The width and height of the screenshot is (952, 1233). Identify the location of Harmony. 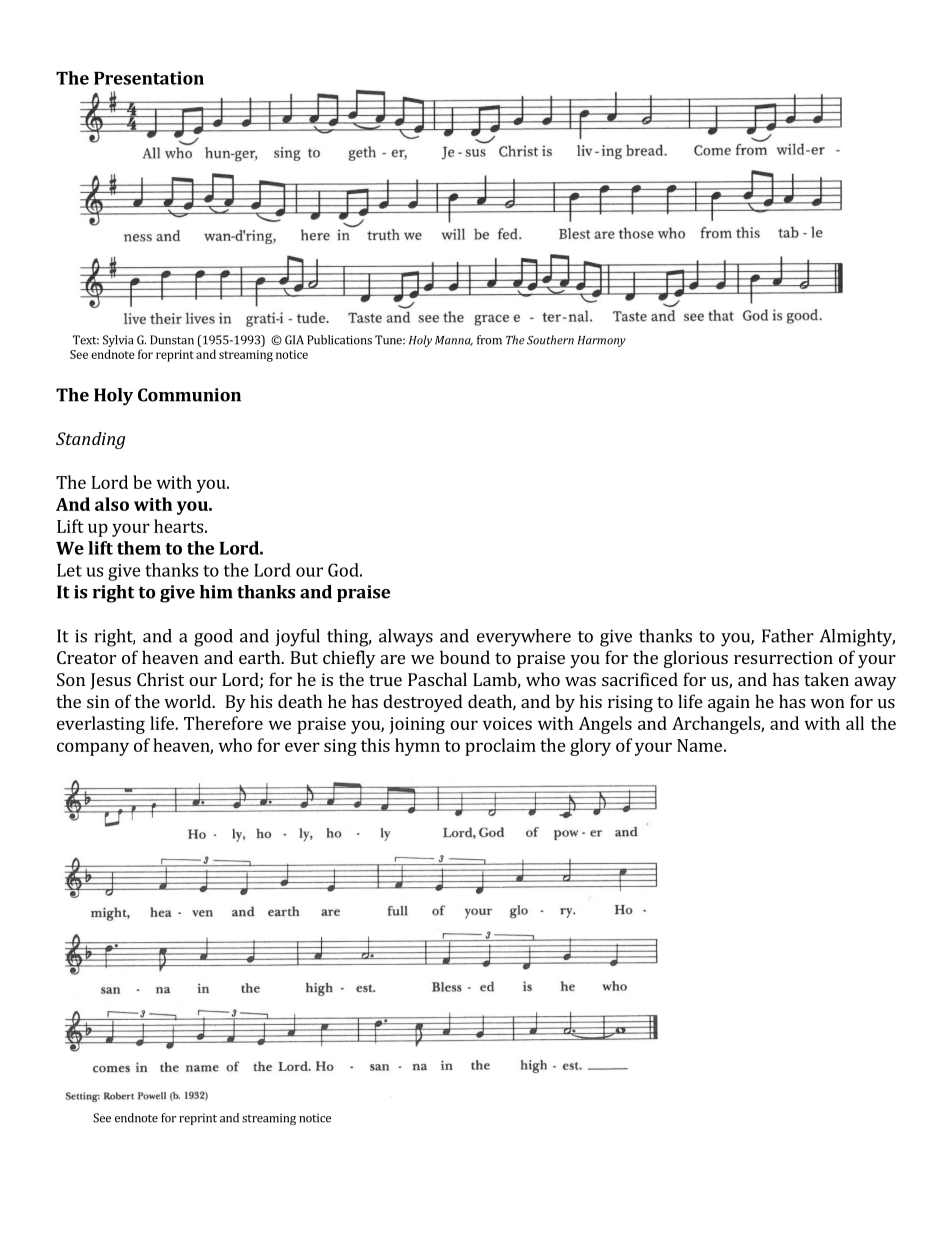
(602, 341).
